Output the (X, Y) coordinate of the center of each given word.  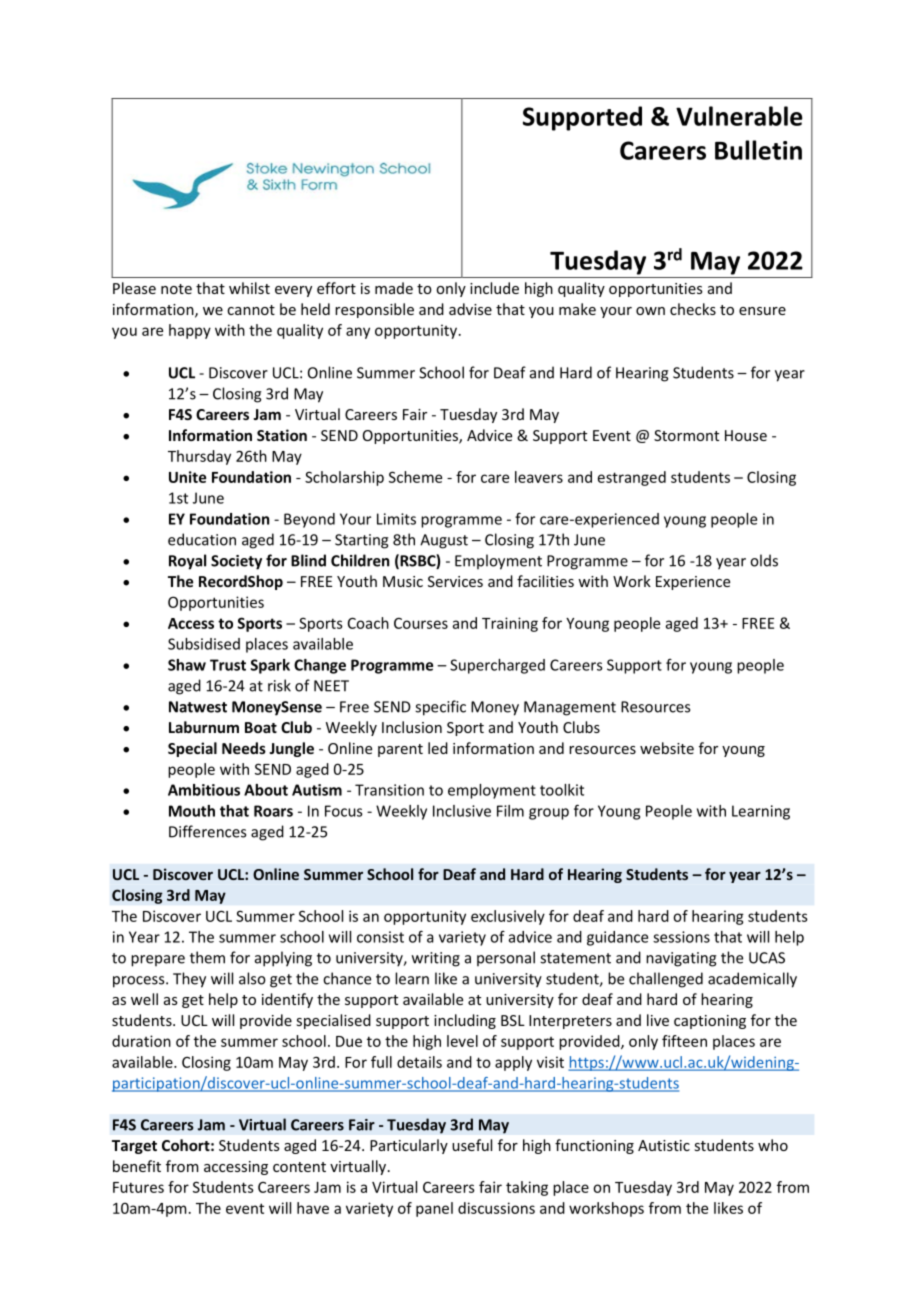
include (494, 288)
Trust (228, 665)
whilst (249, 288)
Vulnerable (739, 116)
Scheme (415, 477)
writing (436, 959)
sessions (681, 937)
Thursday (199, 457)
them (207, 957)
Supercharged (497, 666)
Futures (138, 1187)
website (667, 748)
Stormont (686, 435)
